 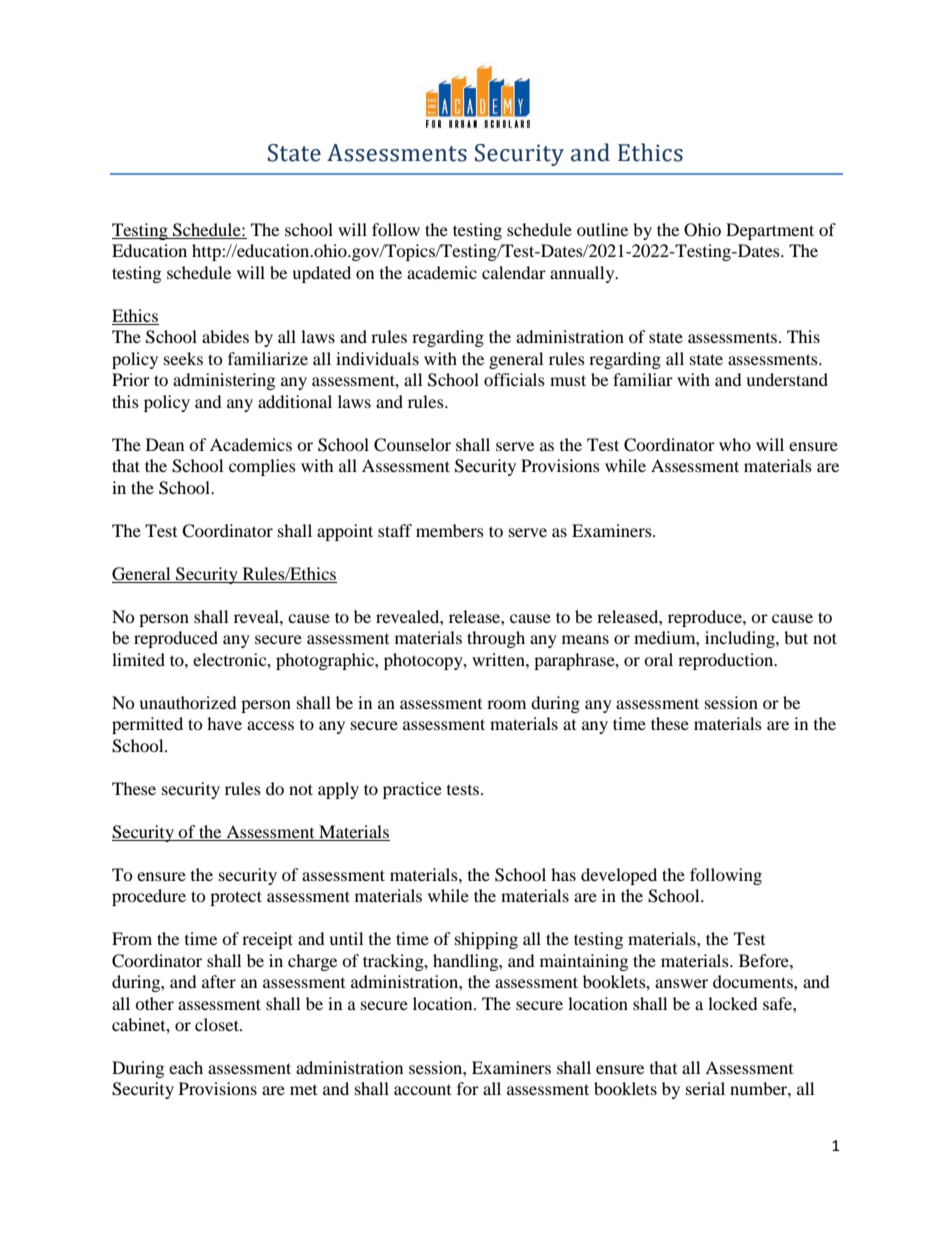 What do you see at coordinates (705, 1088) in the screenshot?
I see `serial` at bounding box center [705, 1088].
